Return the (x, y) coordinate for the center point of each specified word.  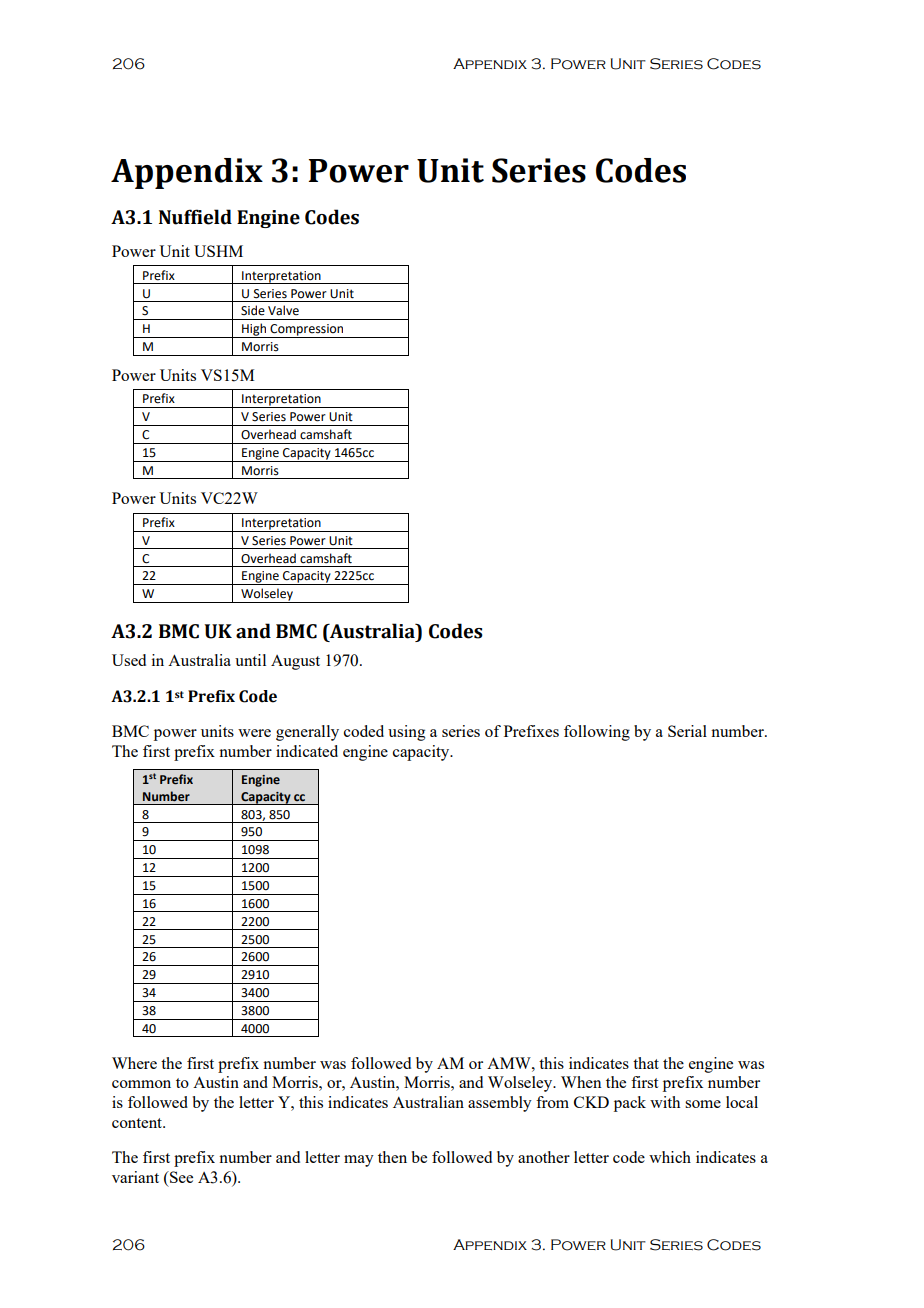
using (406, 733)
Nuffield (195, 217)
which (670, 1157)
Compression (307, 331)
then (392, 1157)
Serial (687, 731)
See (180, 1177)
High (254, 330)
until (250, 660)
